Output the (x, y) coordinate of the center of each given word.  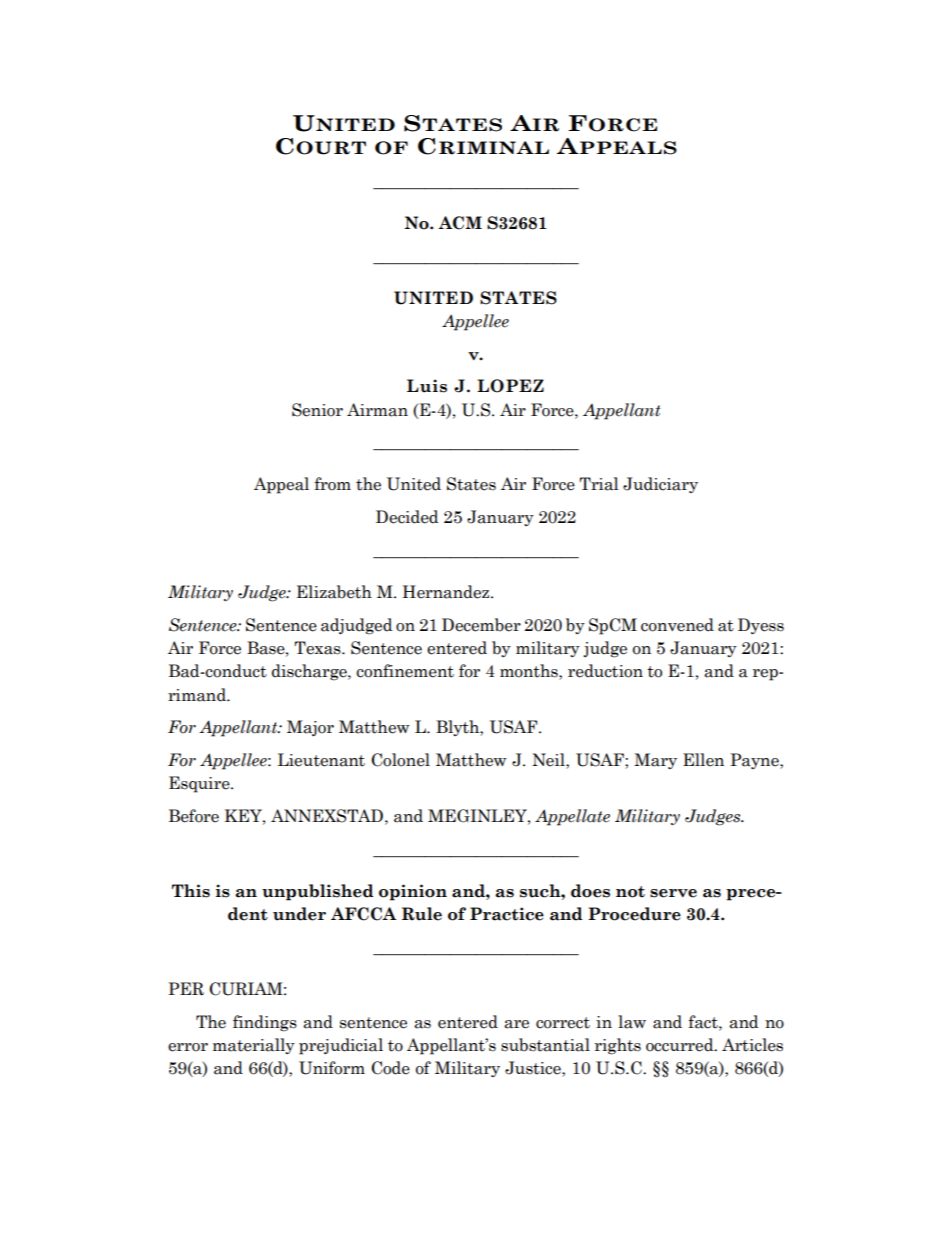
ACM (460, 223)
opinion (413, 892)
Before (194, 816)
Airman (377, 410)
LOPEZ (510, 386)
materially (254, 1046)
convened (677, 625)
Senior (317, 410)
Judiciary (660, 485)
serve (673, 893)
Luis (427, 386)
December (481, 625)
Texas (318, 648)
